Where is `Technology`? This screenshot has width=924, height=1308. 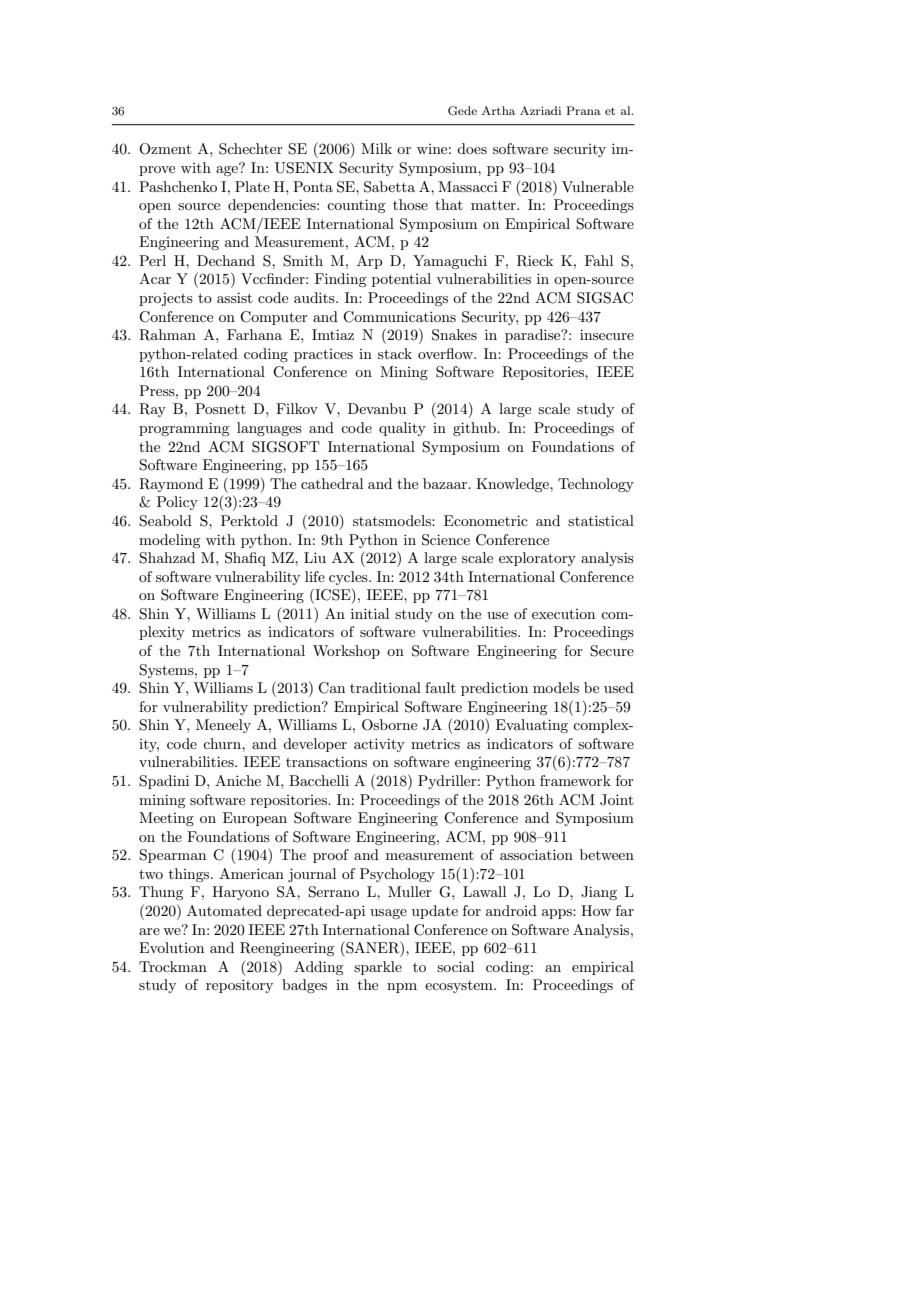 Technology is located at coordinates (596, 485).
